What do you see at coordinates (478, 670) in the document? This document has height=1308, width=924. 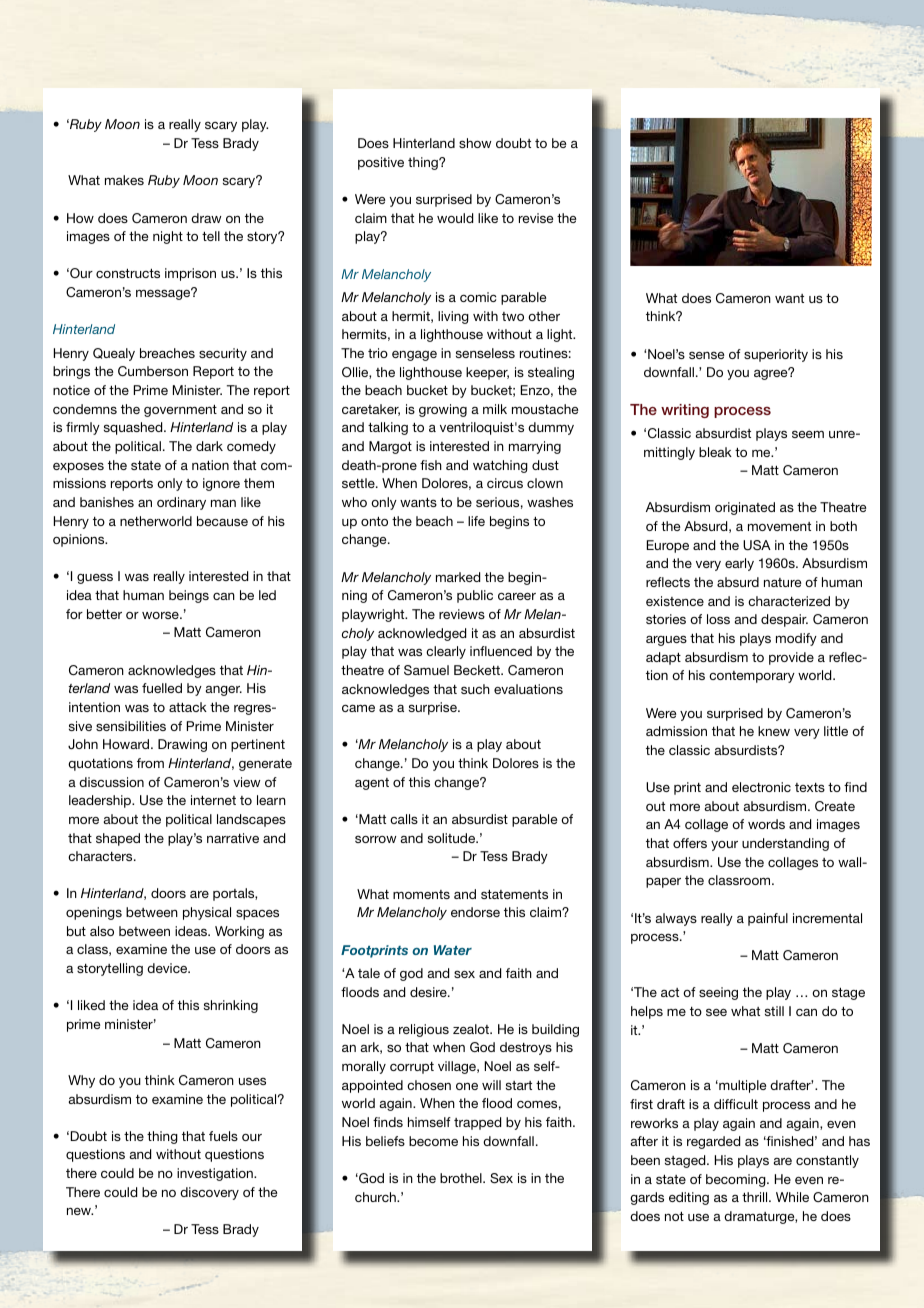 I see `Beckett` at bounding box center [478, 670].
